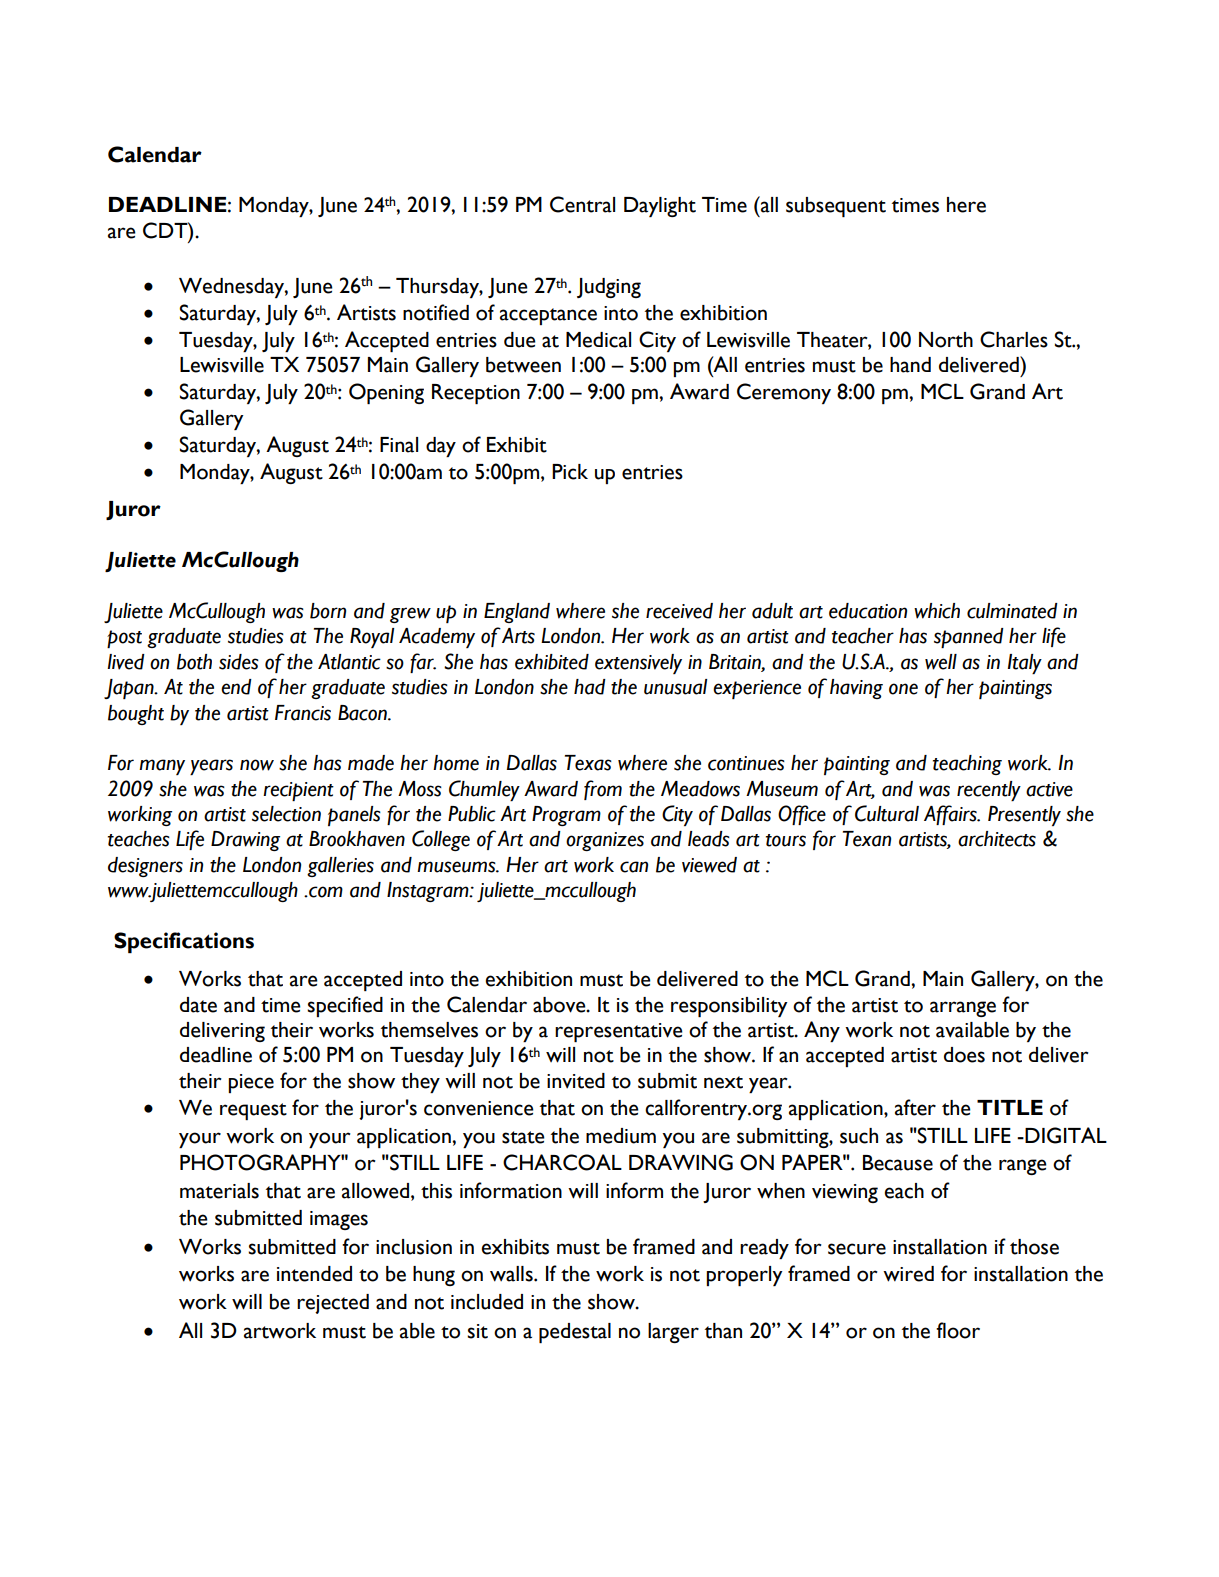  I want to click on Central, so click(582, 204).
